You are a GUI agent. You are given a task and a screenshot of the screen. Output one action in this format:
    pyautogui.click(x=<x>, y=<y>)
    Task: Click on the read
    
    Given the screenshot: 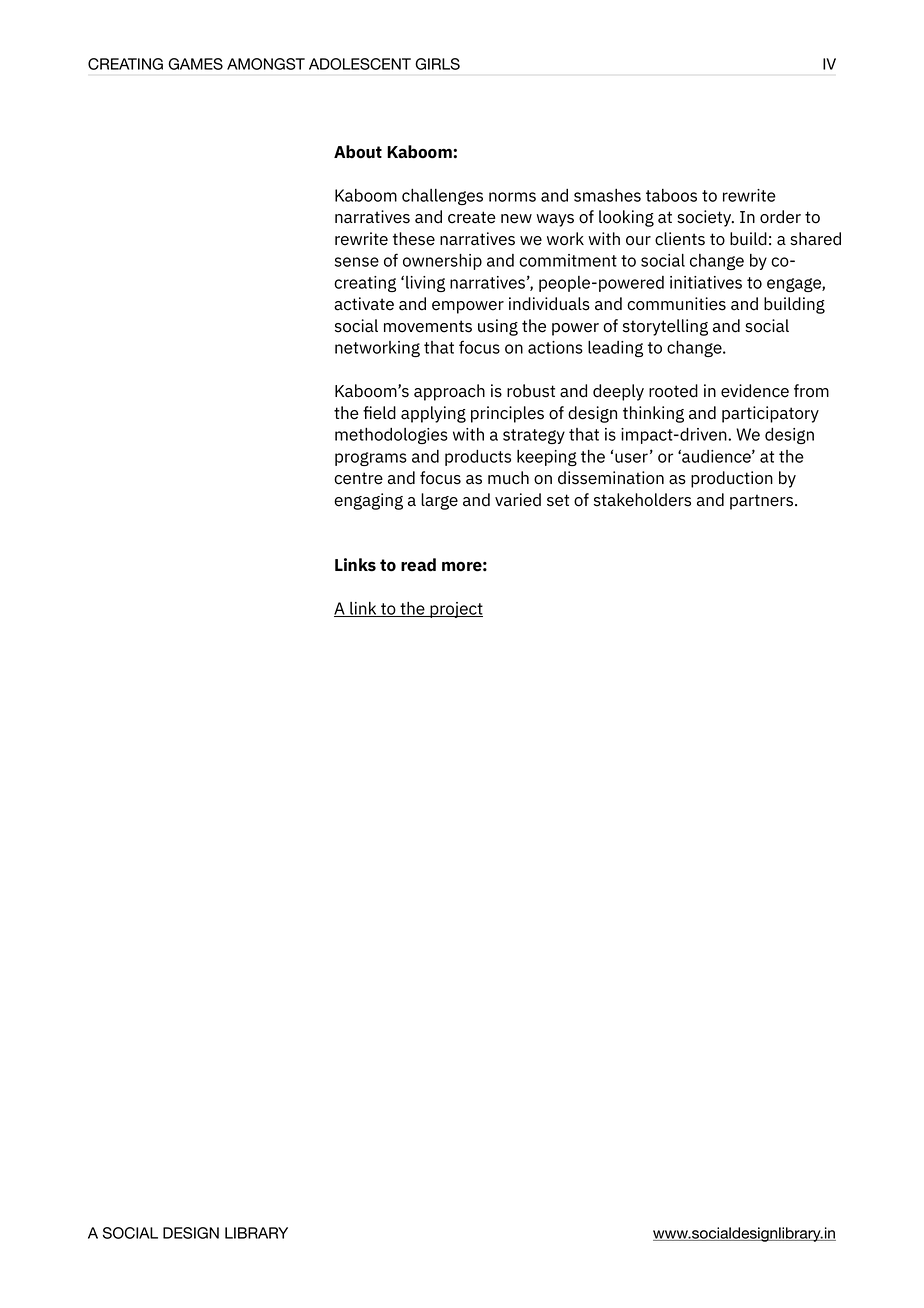 What is the action you would take?
    pyautogui.click(x=418, y=565)
